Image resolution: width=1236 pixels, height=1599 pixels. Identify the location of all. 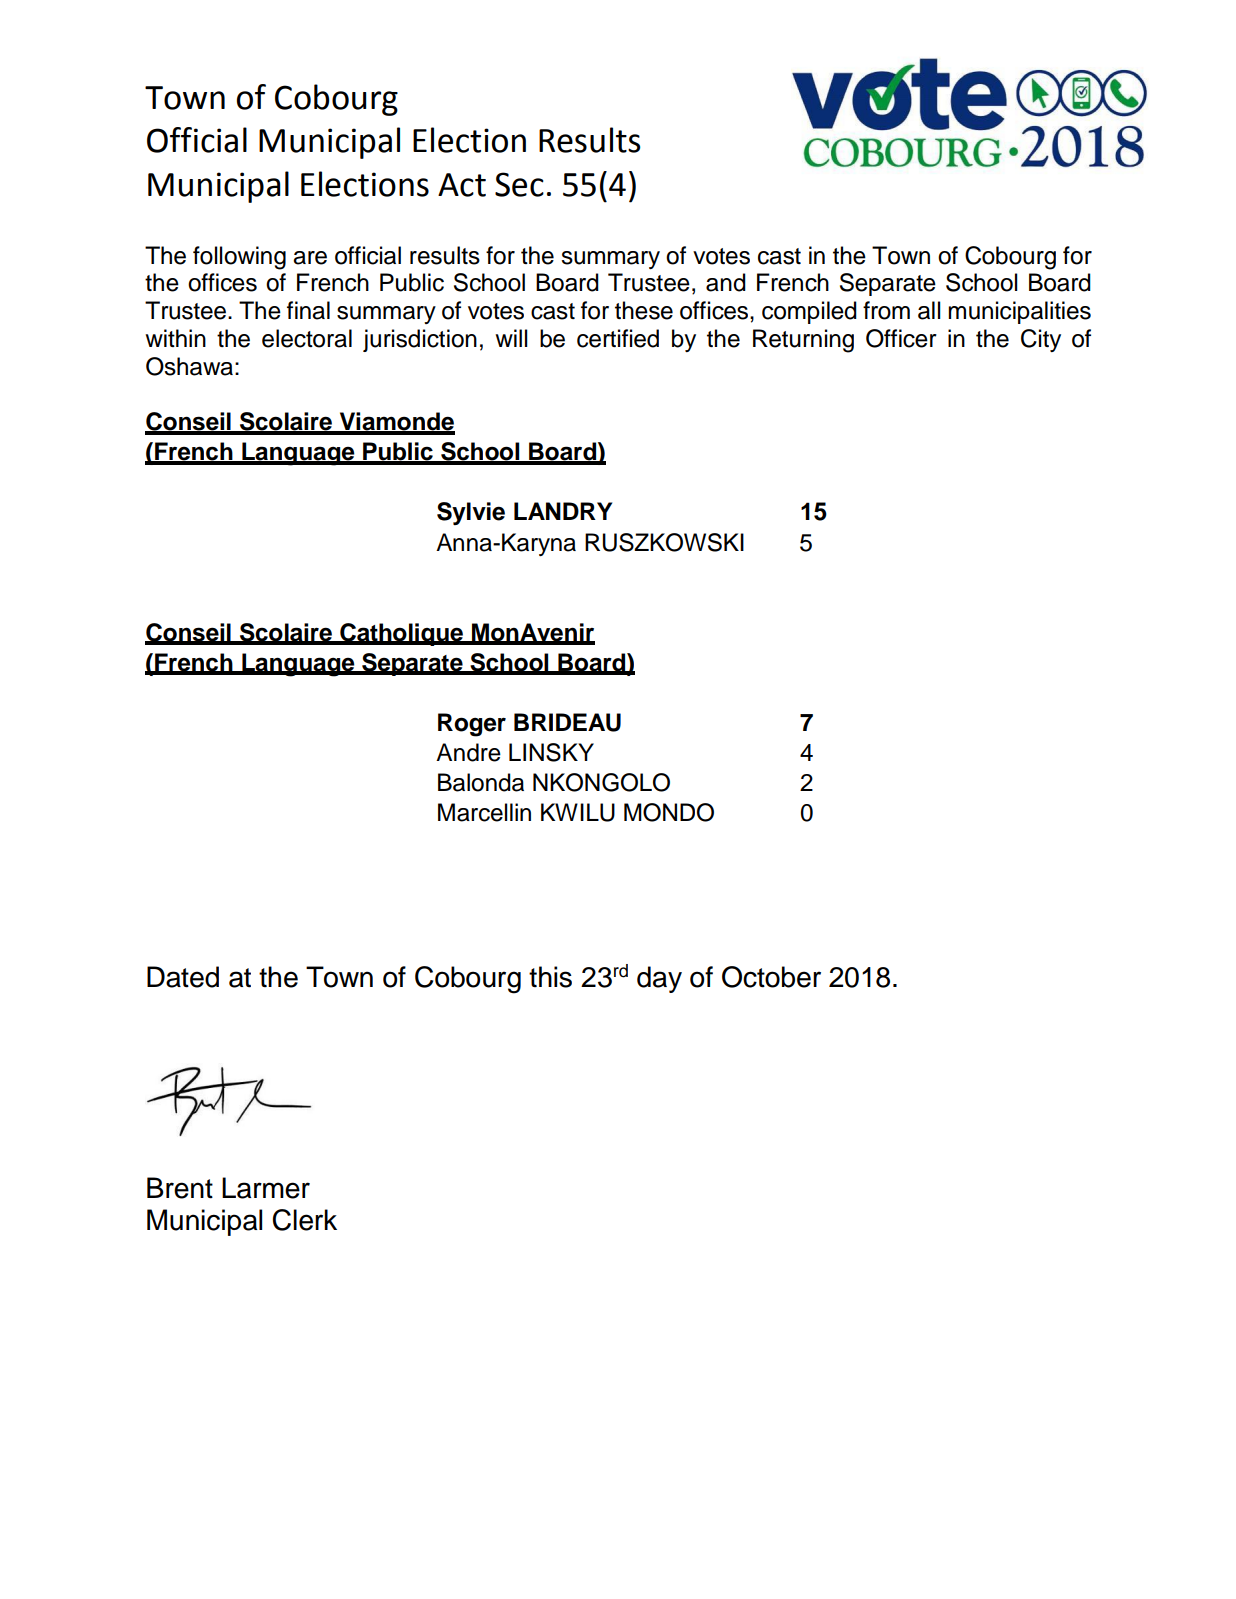
(929, 310).
